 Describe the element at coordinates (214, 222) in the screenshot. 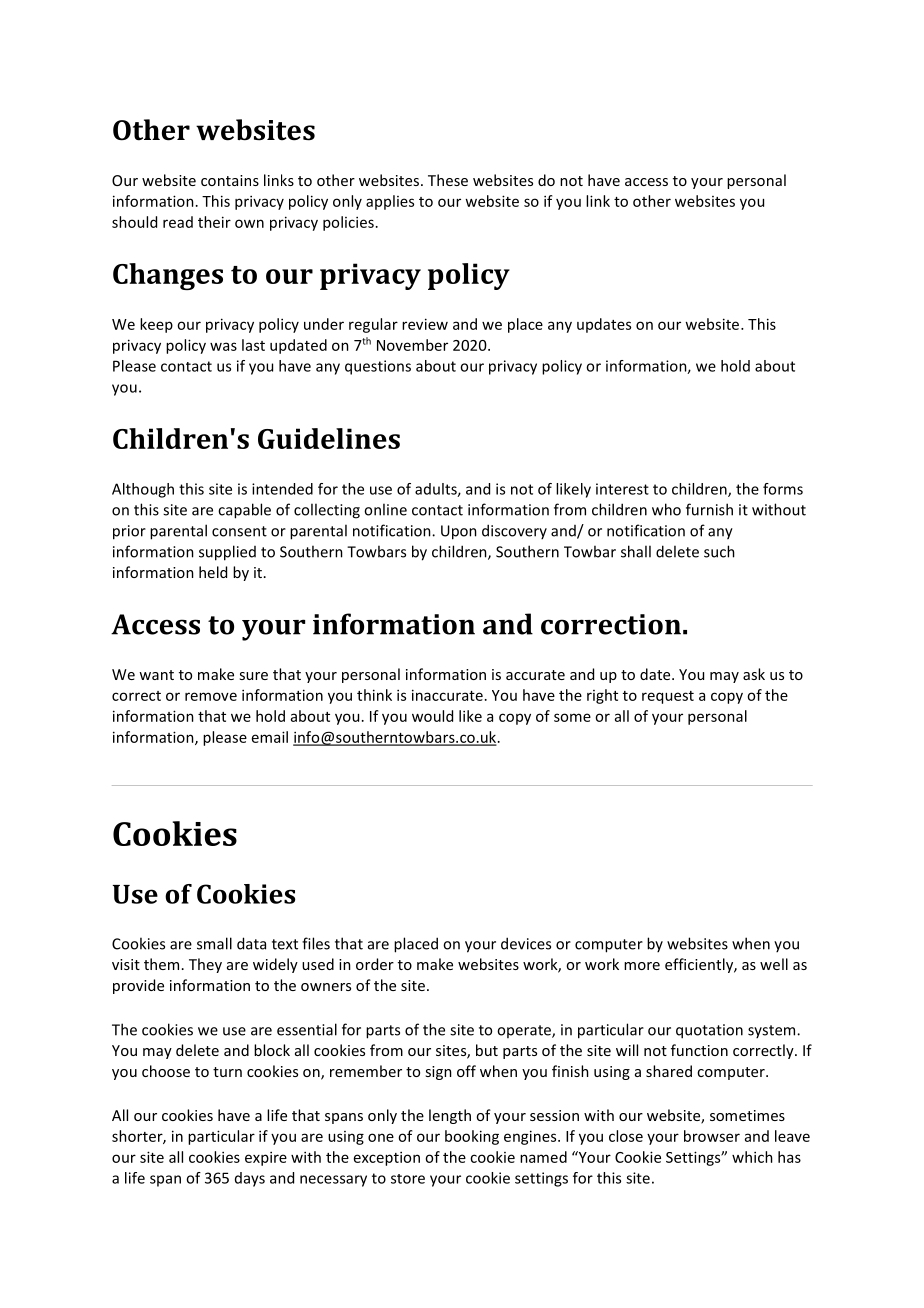

I see `their` at that location.
